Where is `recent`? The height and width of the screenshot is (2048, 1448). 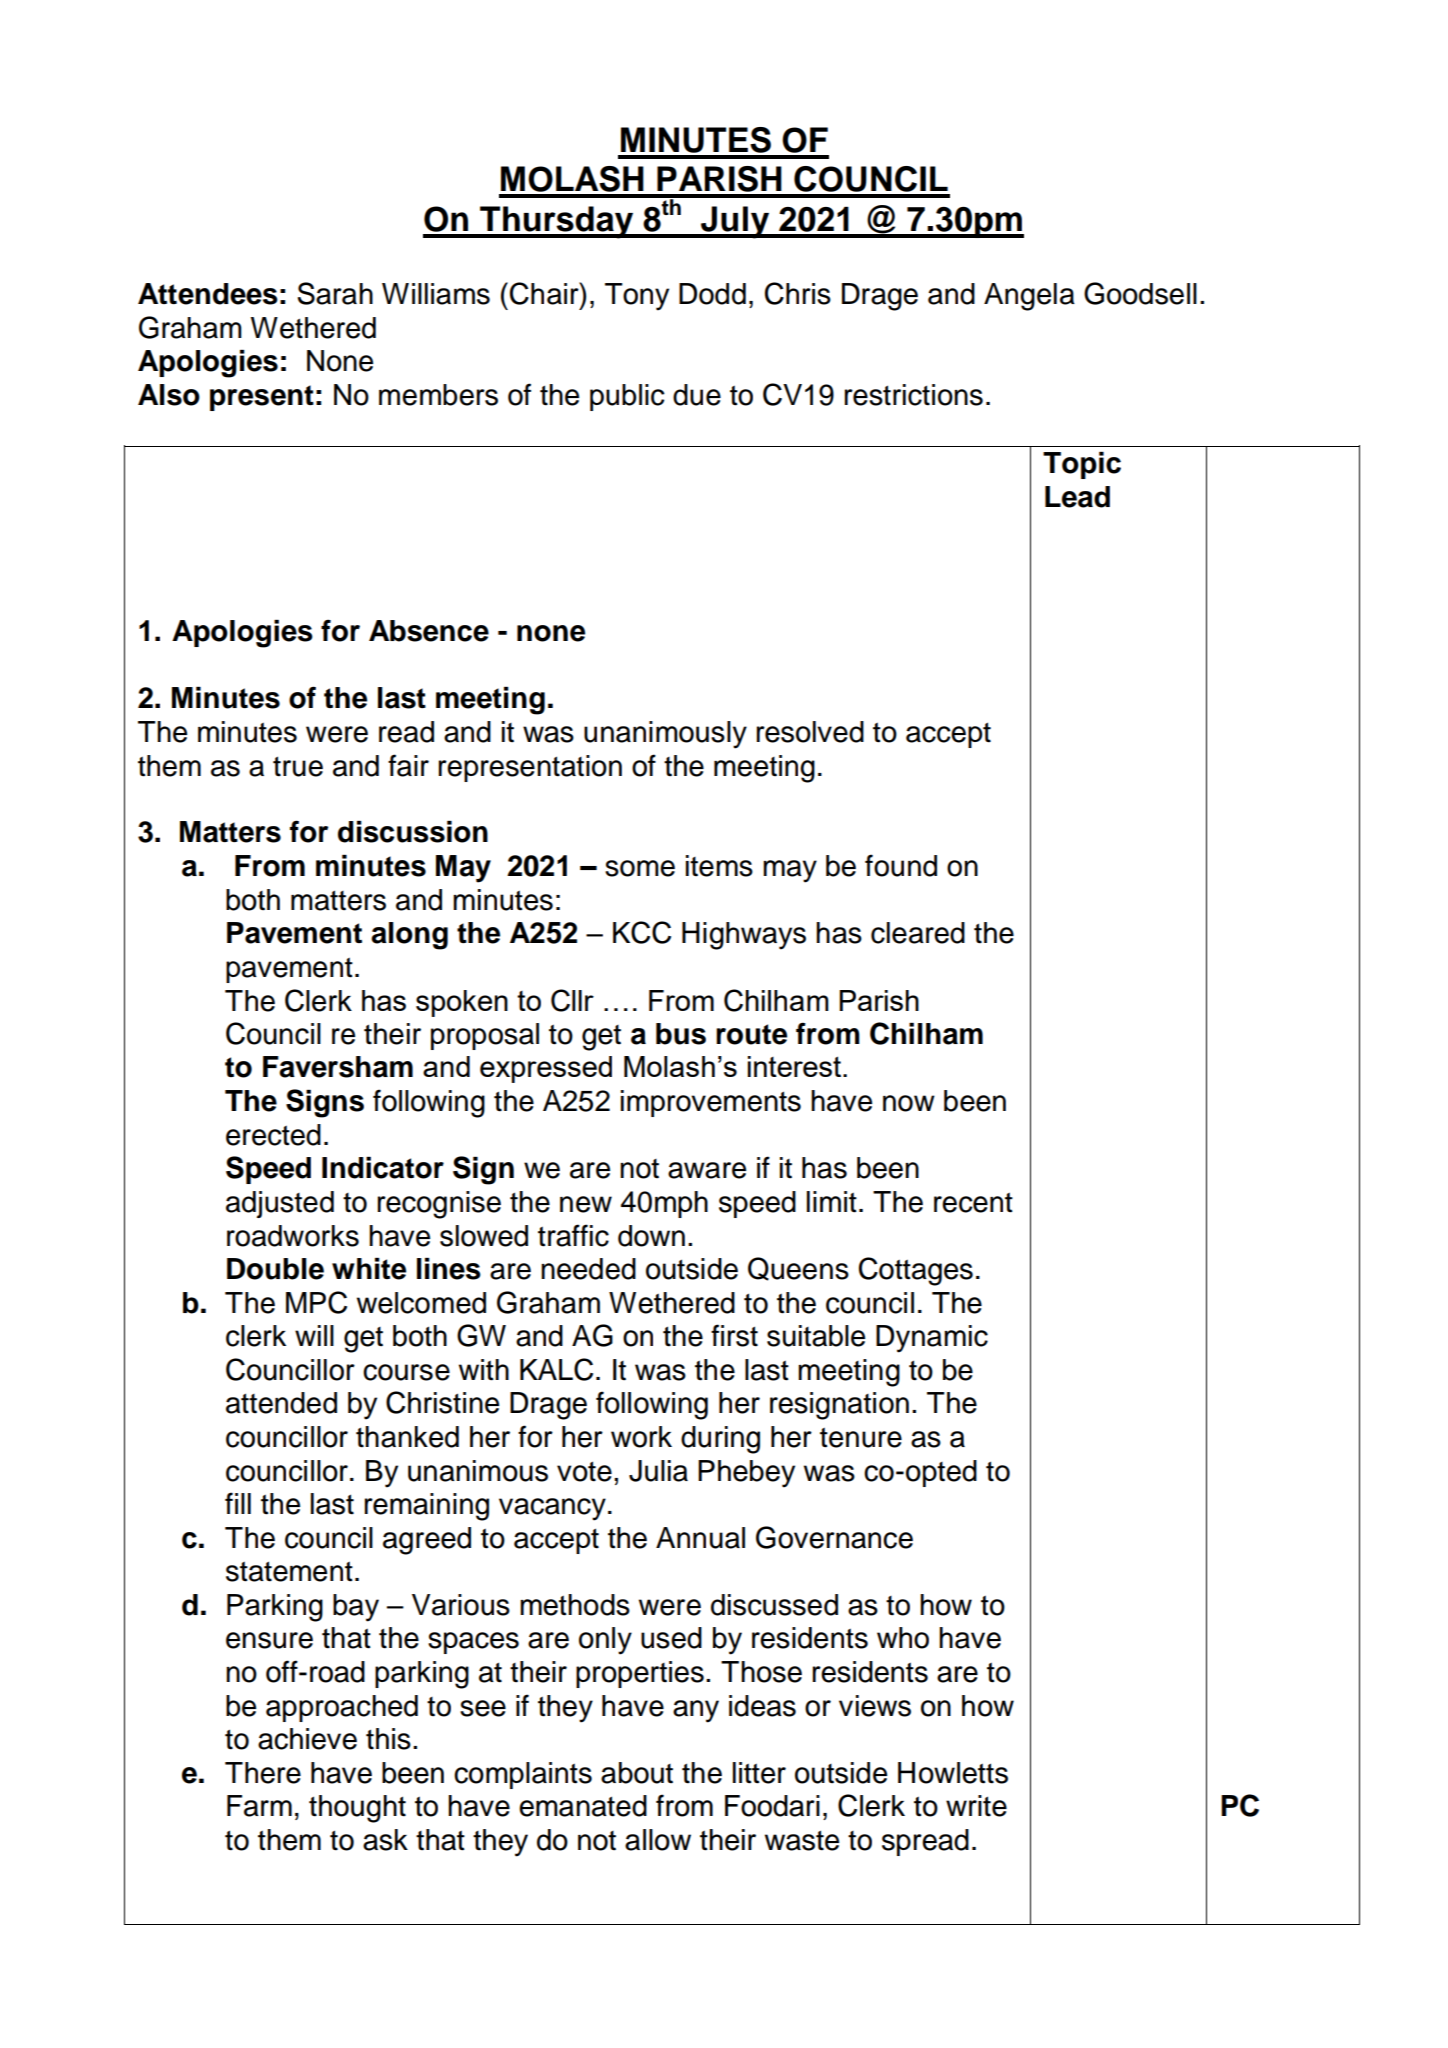
recent is located at coordinates (973, 1202).
